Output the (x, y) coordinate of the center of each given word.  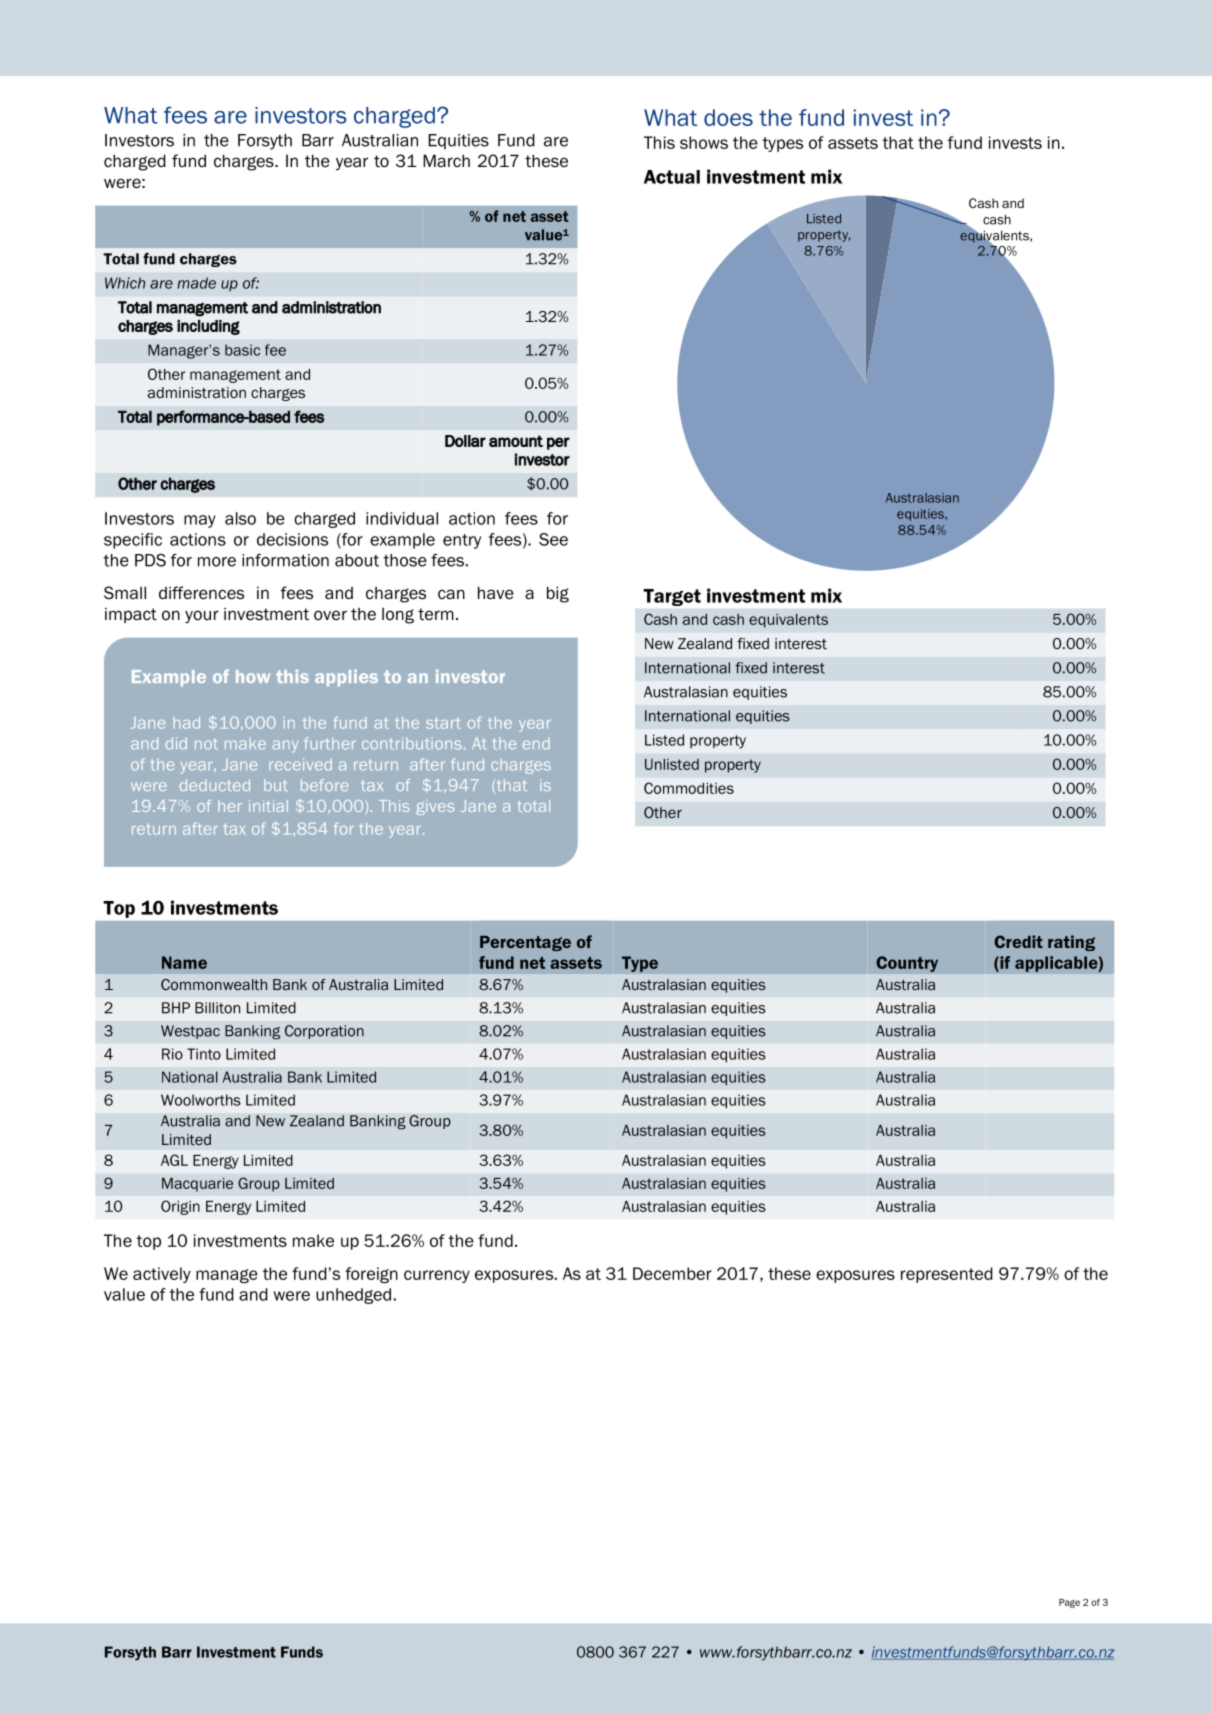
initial (268, 806)
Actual (672, 177)
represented (947, 1275)
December (672, 1273)
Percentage (525, 943)
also (240, 518)
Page (1069, 1603)
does (728, 117)
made (196, 283)
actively (162, 1275)
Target (672, 597)
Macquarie (197, 1185)
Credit (1018, 941)
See (553, 539)
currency (437, 1276)
